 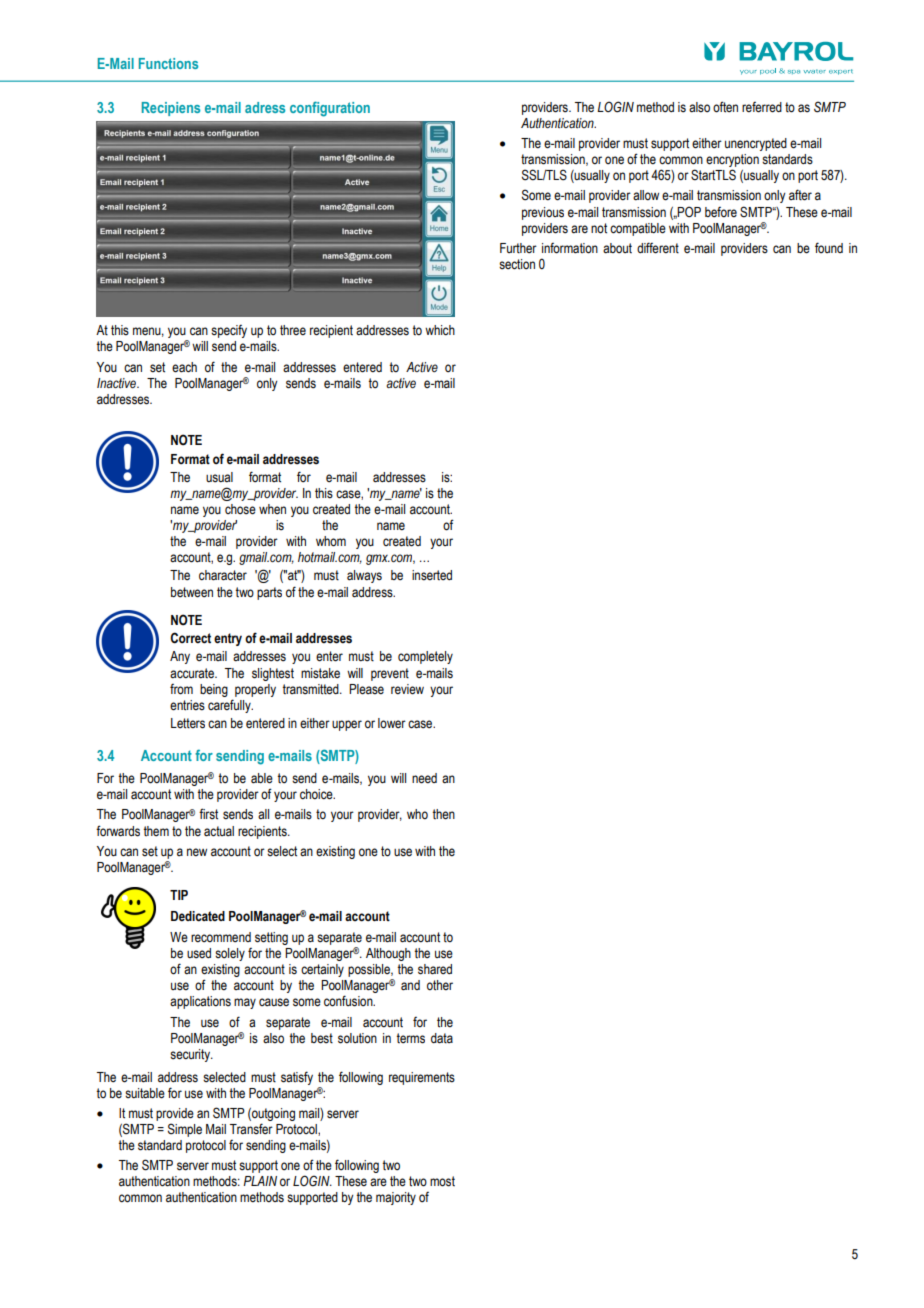 I want to click on Functions, so click(x=168, y=63).
